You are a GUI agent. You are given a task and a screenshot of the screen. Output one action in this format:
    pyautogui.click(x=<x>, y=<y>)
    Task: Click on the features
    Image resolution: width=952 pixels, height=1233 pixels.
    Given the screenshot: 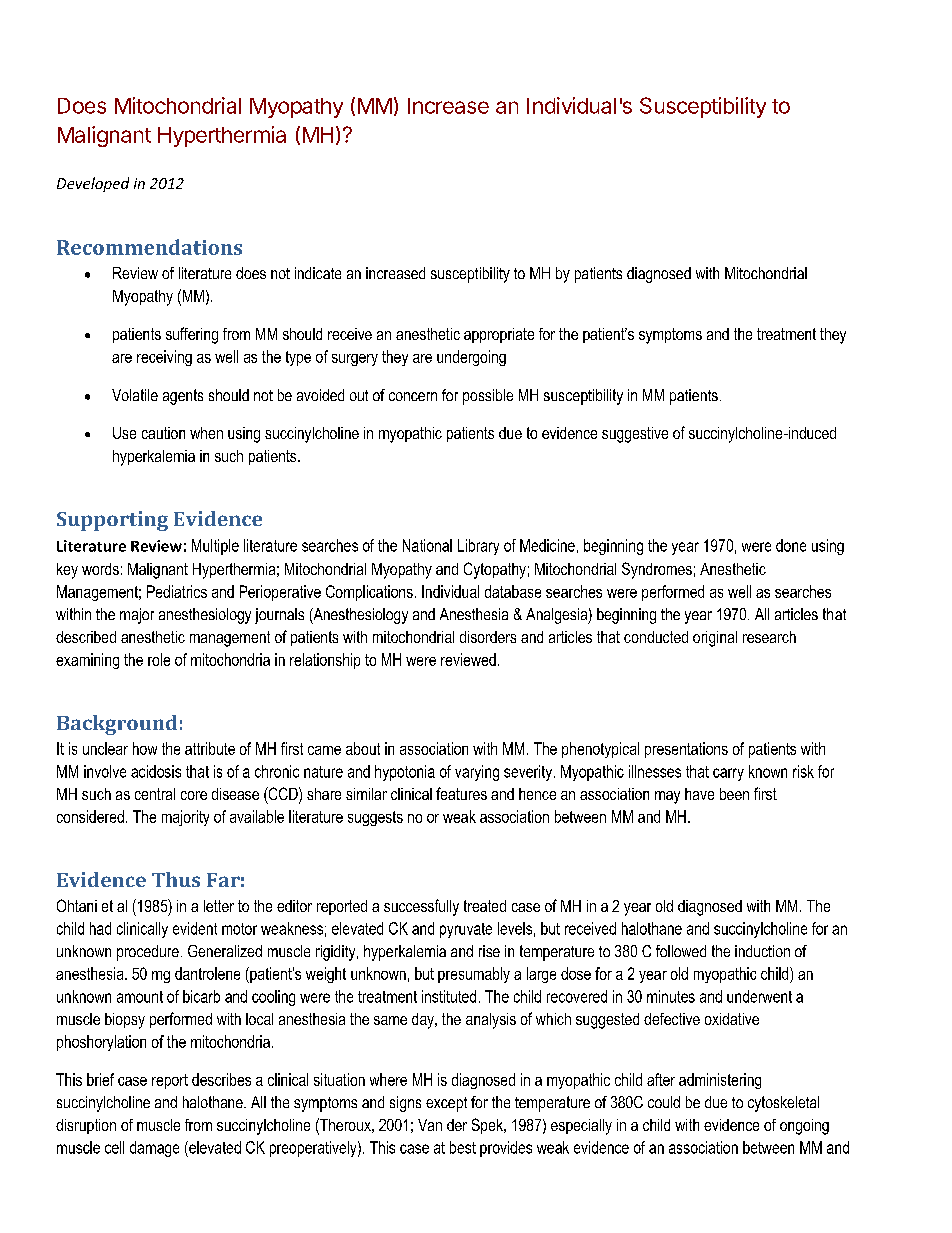 What is the action you would take?
    pyautogui.click(x=461, y=793)
